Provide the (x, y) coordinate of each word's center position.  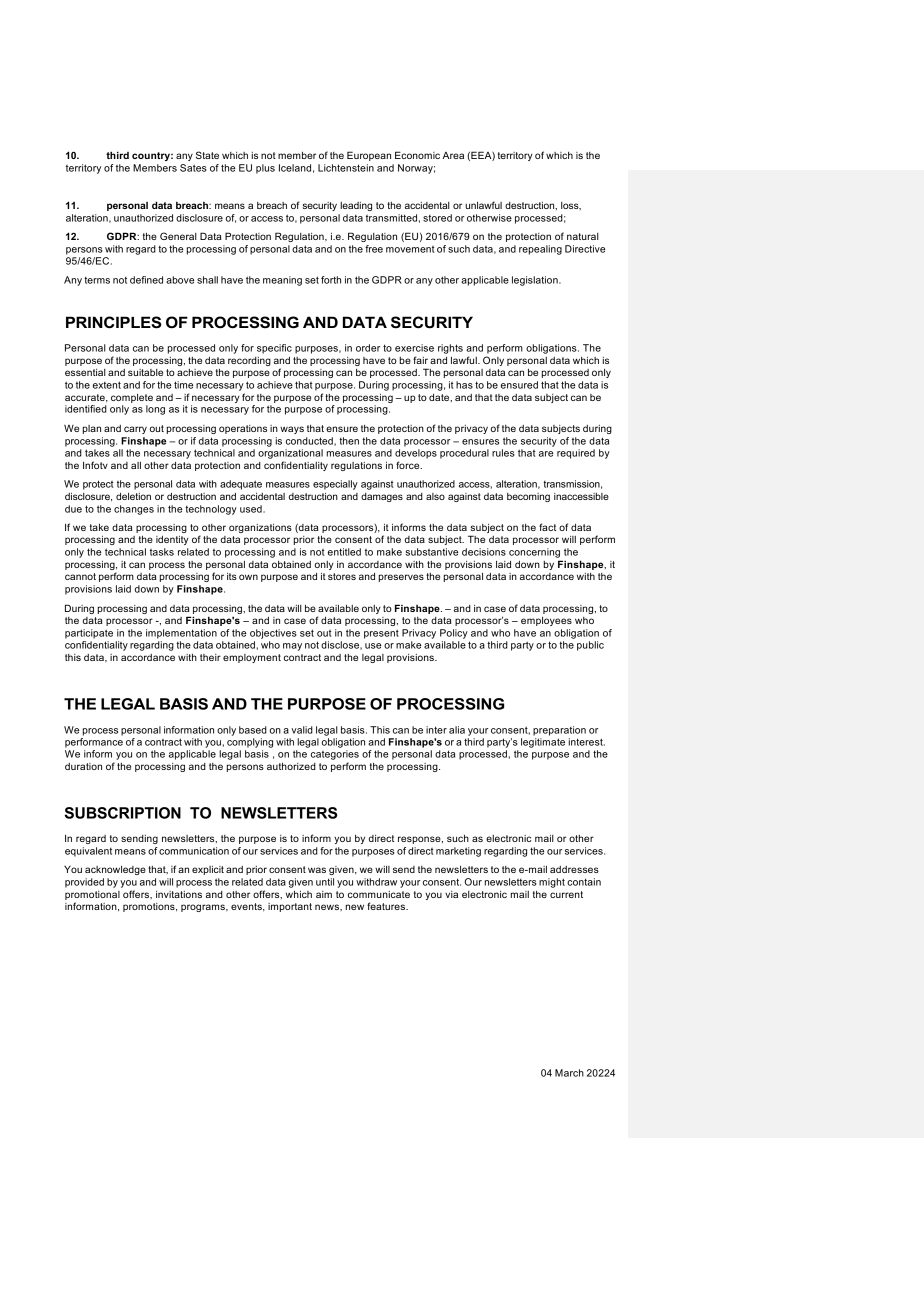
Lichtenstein (346, 168)
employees (546, 621)
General (178, 236)
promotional (92, 895)
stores (342, 576)
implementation (181, 634)
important (290, 907)
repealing (540, 250)
